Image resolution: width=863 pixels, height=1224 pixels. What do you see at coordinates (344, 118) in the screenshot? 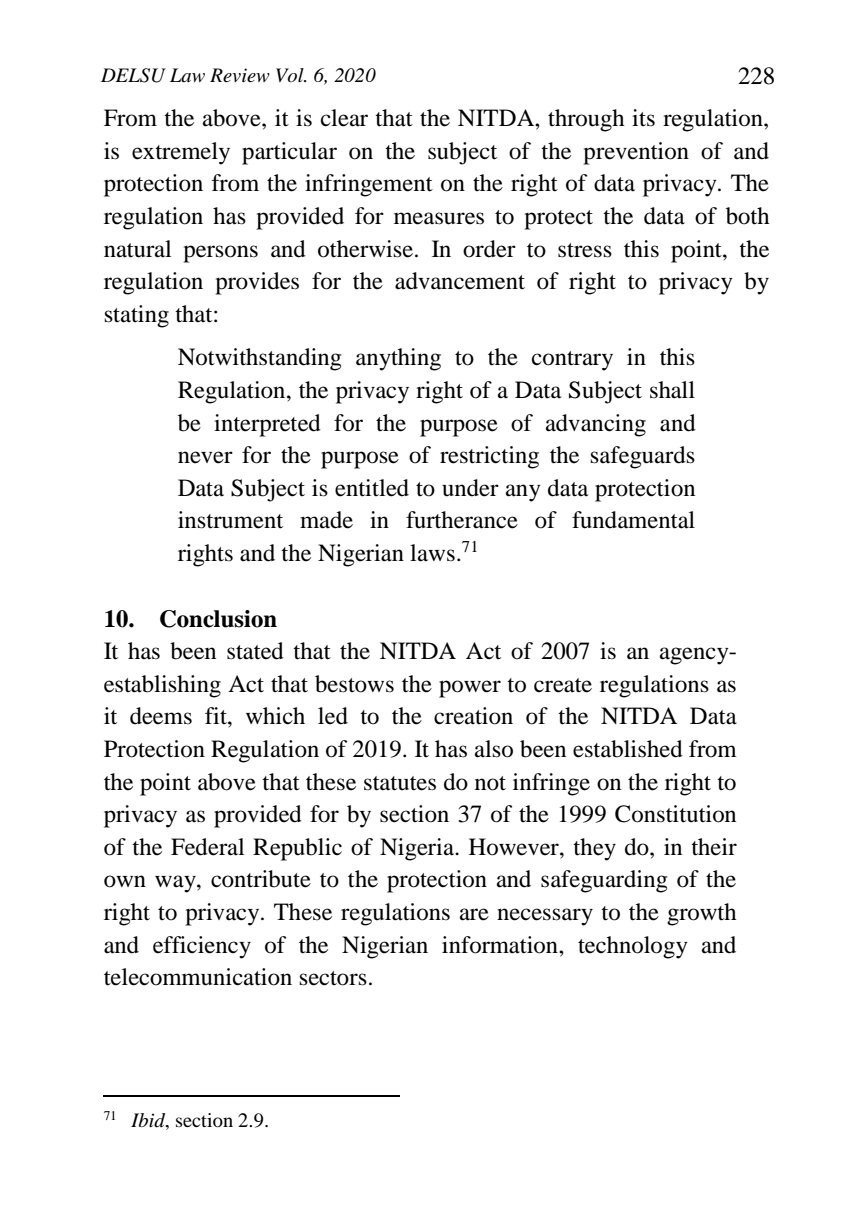
I see `clear` at bounding box center [344, 118].
